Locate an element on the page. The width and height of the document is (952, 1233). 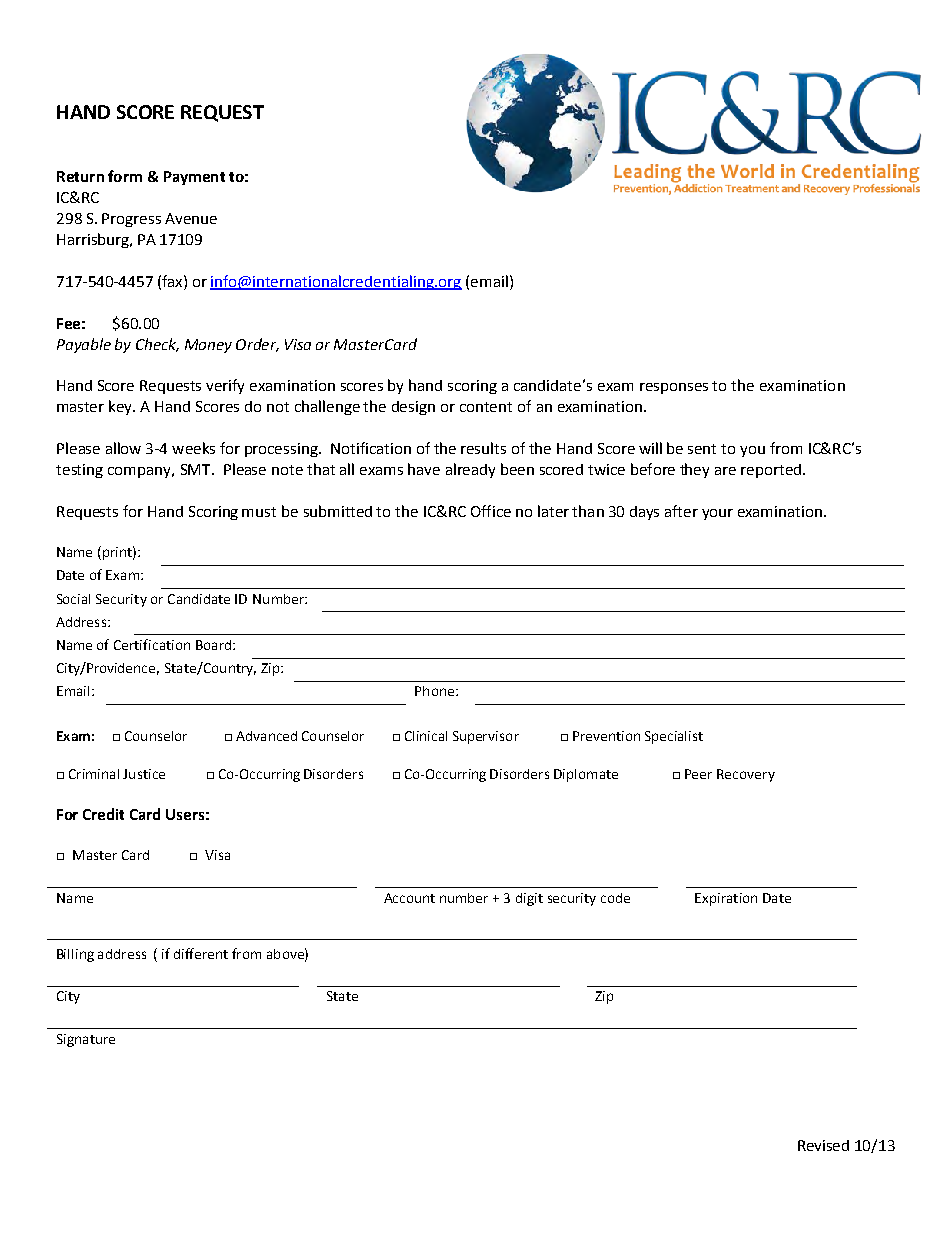
digit is located at coordinates (529, 899).
